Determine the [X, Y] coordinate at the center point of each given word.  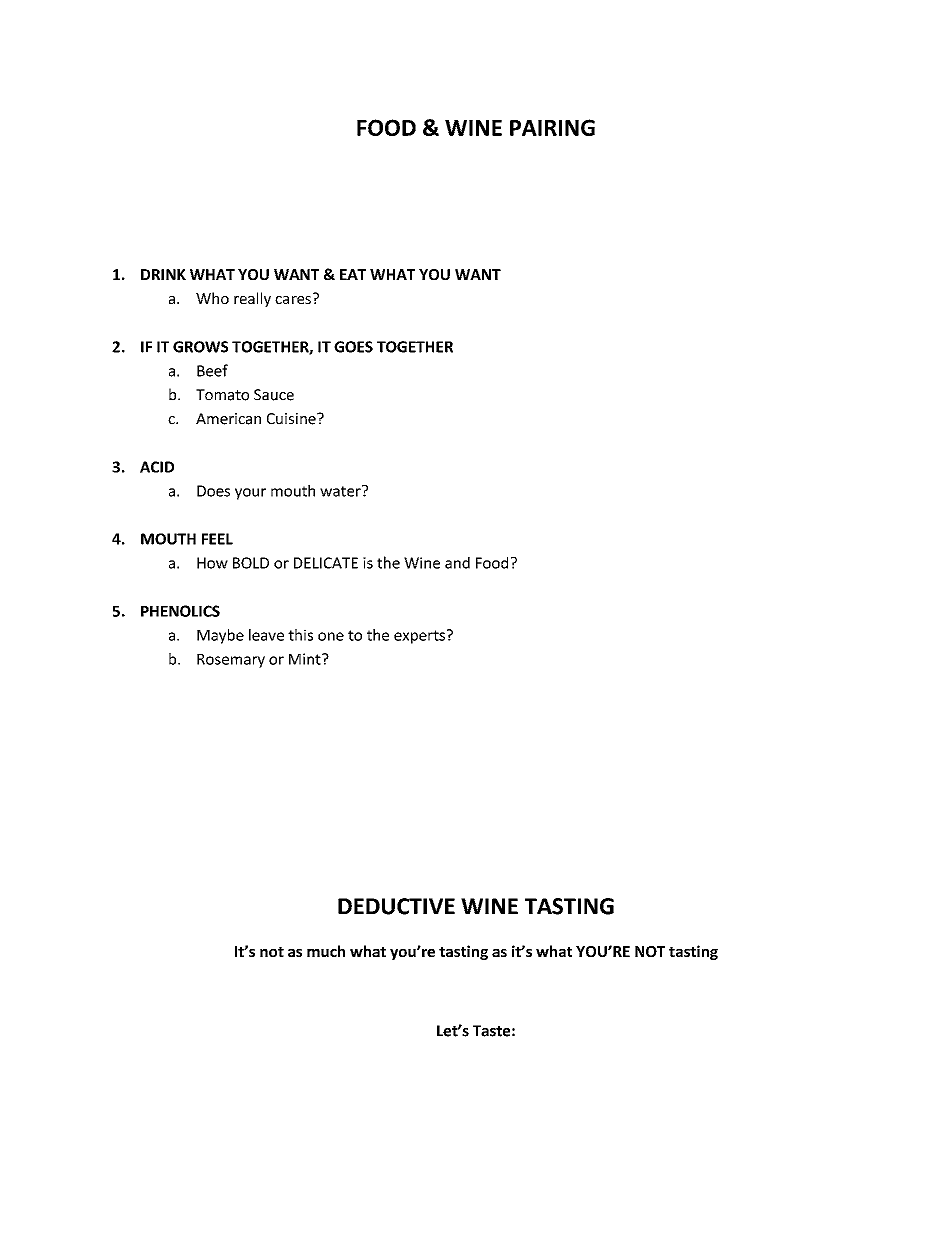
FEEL [217, 539]
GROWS [200, 347]
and [457, 563]
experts [419, 637]
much [326, 951]
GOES [353, 347]
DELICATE [326, 563]
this [300, 635]
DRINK [163, 274]
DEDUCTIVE [396, 906]
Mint [306, 659]
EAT [353, 274]
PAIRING [552, 127]
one [331, 636]
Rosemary [231, 661]
